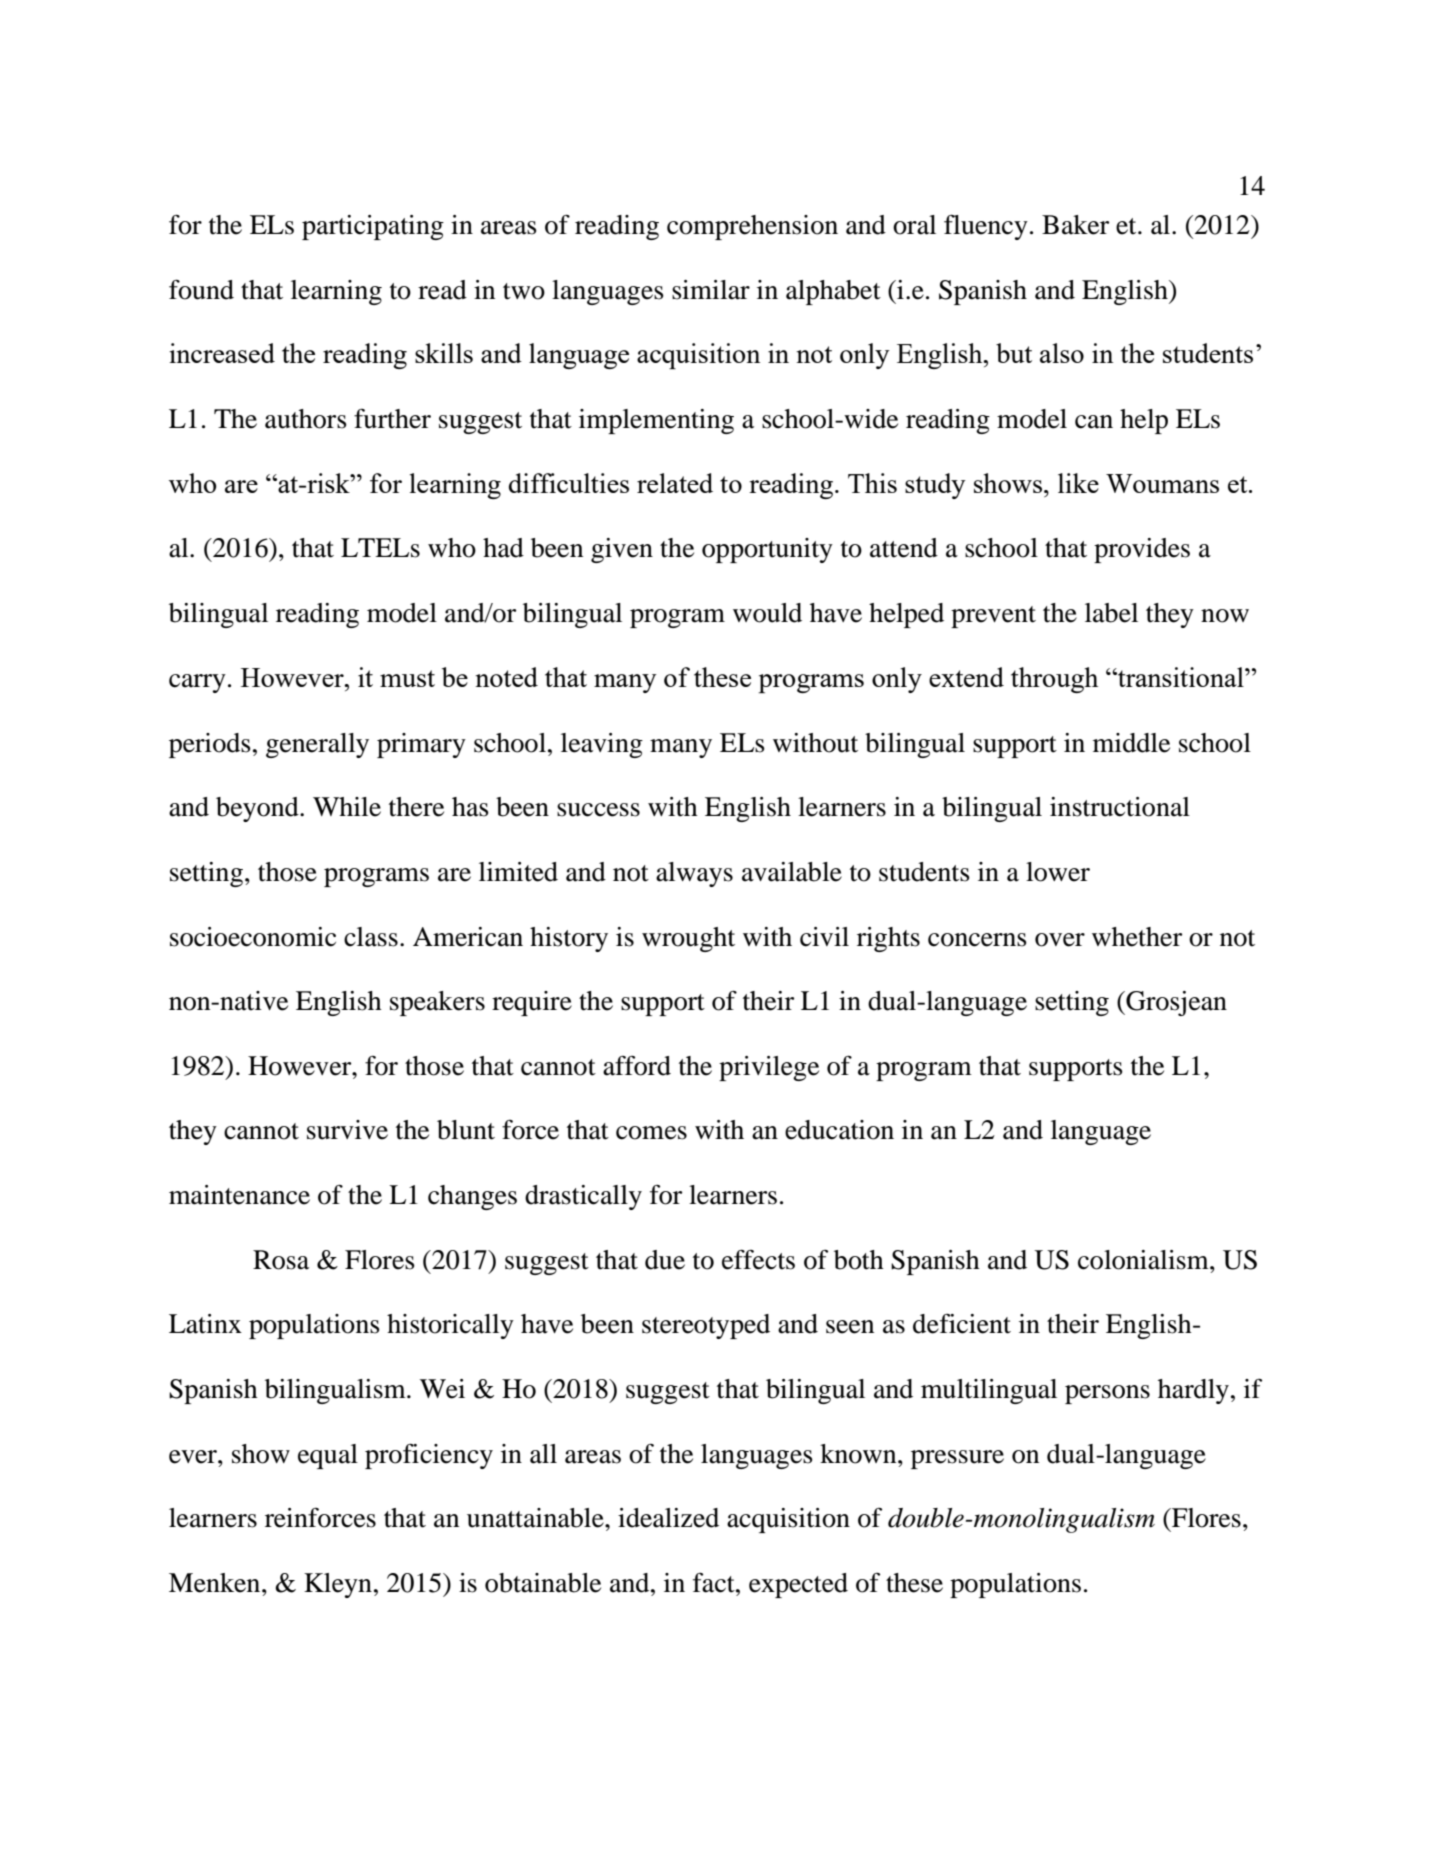 The image size is (1434, 1856). I want to click on like, so click(1078, 483).
